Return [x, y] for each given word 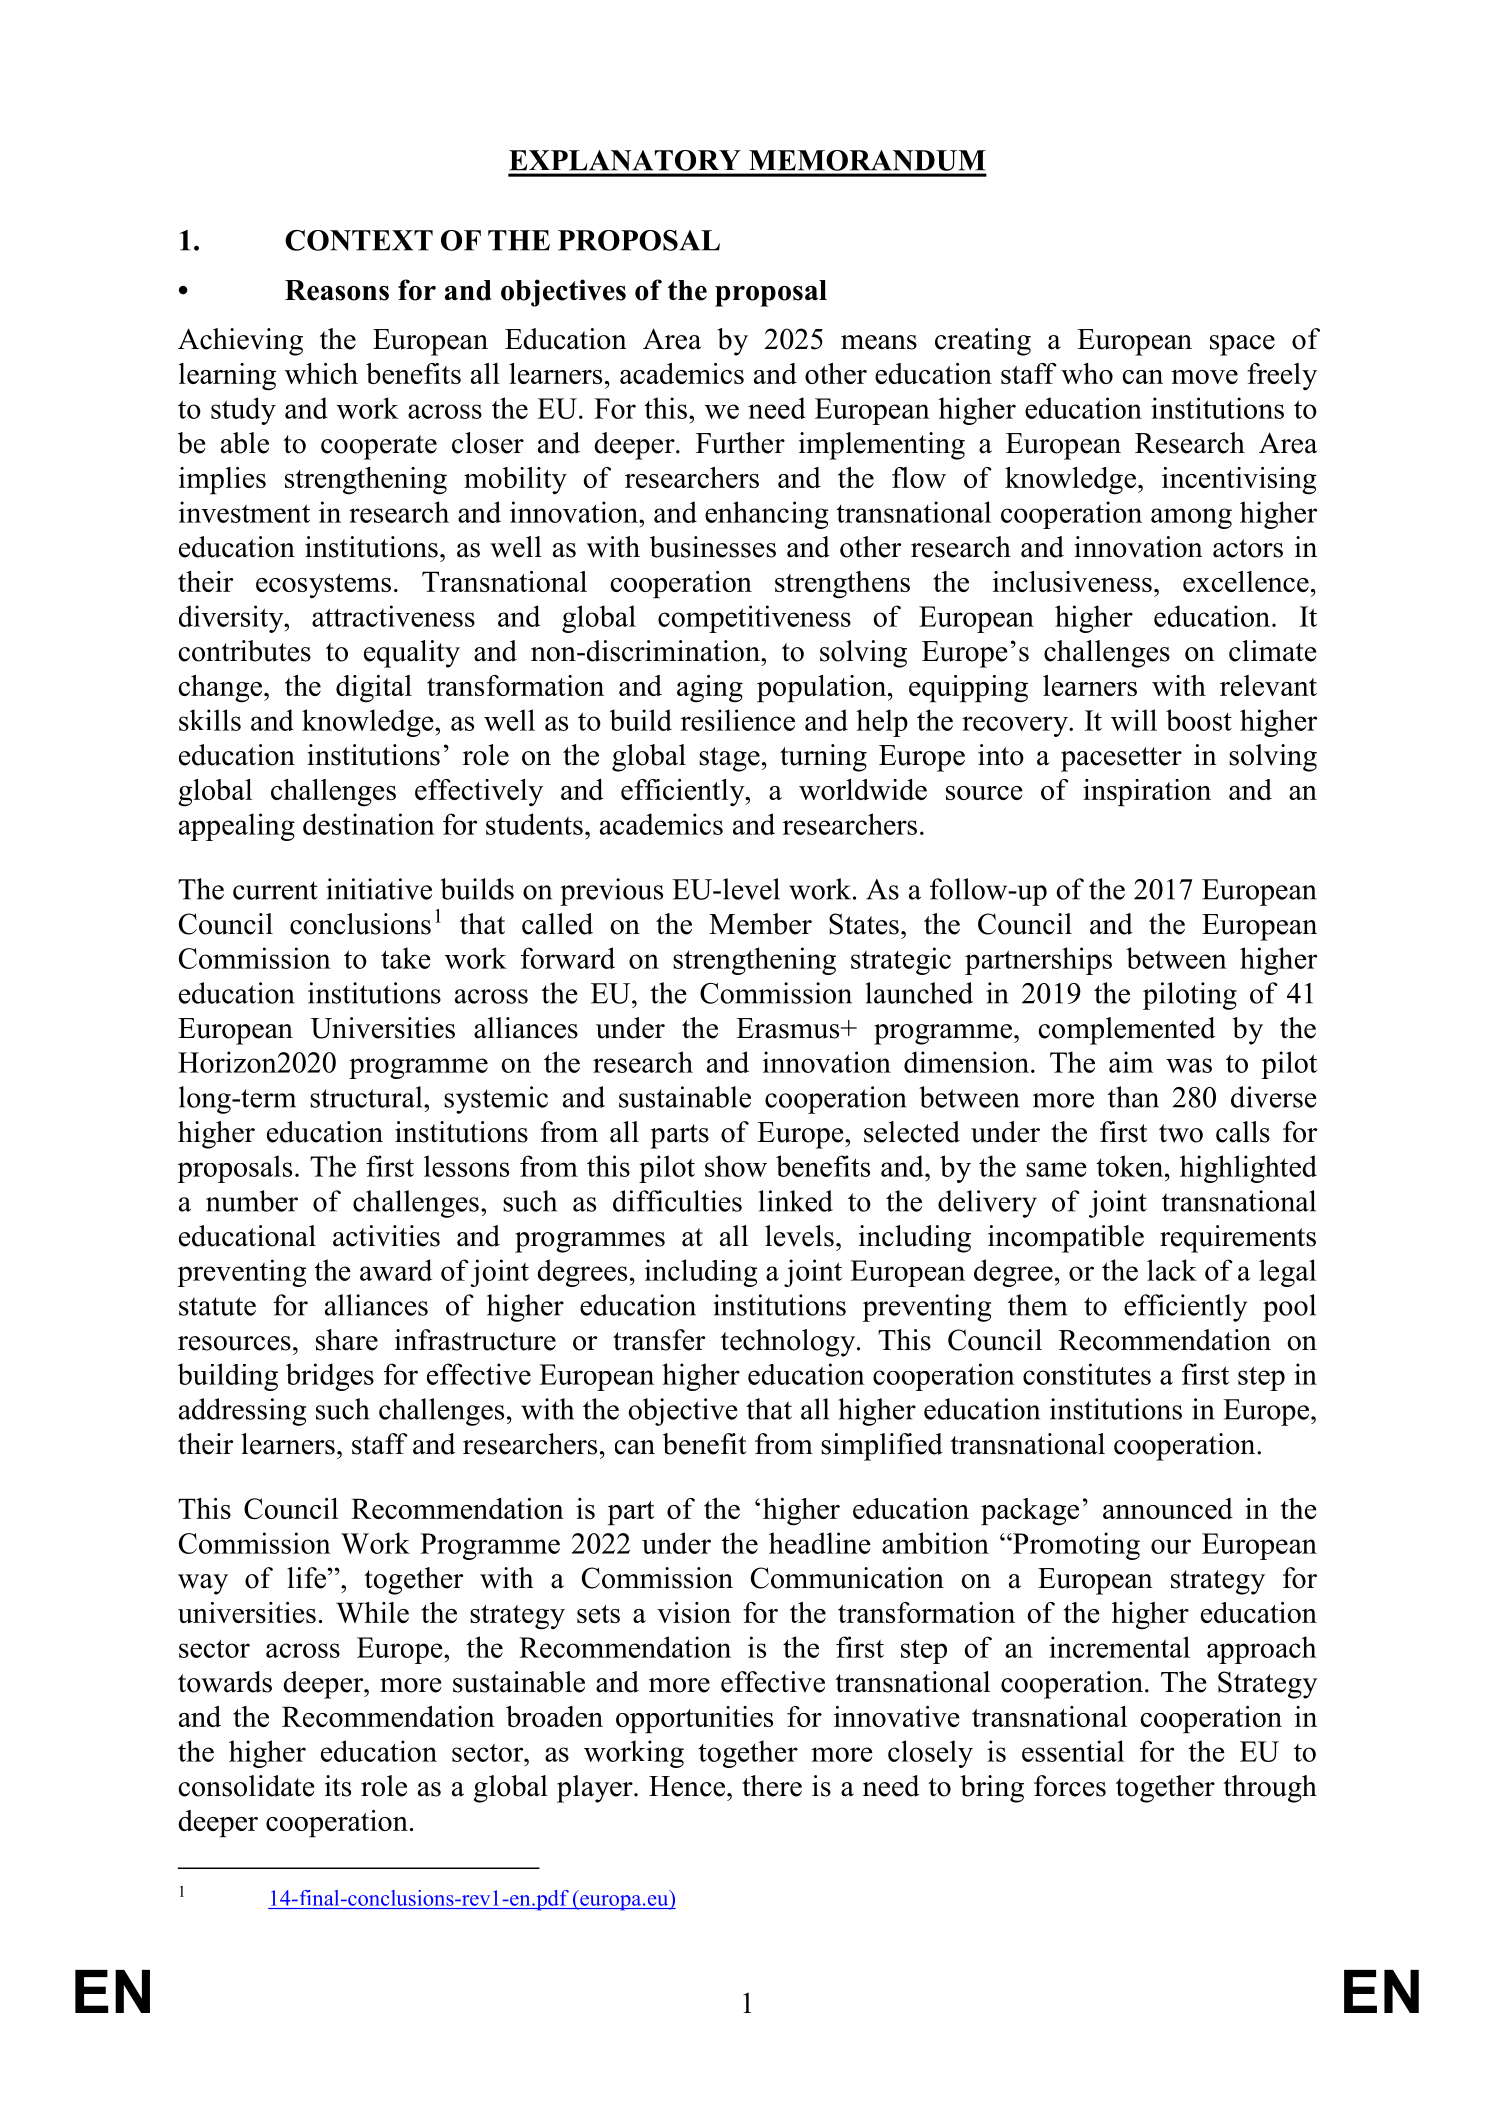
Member [760, 924]
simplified [882, 1447]
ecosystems [323, 586]
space [1242, 345]
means [879, 342]
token [1131, 1166]
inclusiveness [1072, 581]
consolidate [246, 1786]
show [736, 1166]
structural [367, 1097]
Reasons [337, 290]
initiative [379, 889]
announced [1168, 1508]
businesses [713, 547]
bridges [330, 1377]
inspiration [1147, 793]
